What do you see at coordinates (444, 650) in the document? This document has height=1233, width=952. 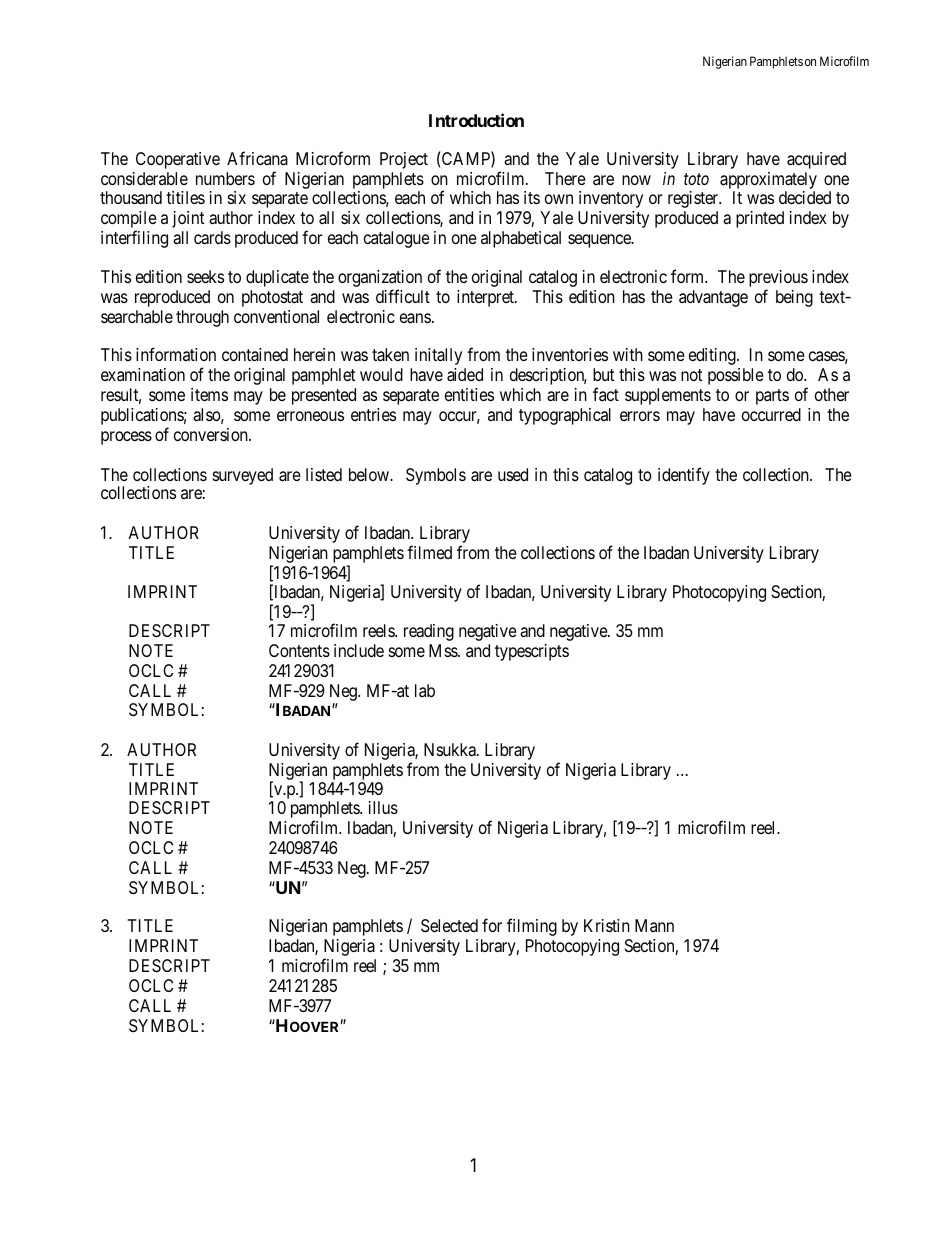 I see `Mss` at bounding box center [444, 650].
